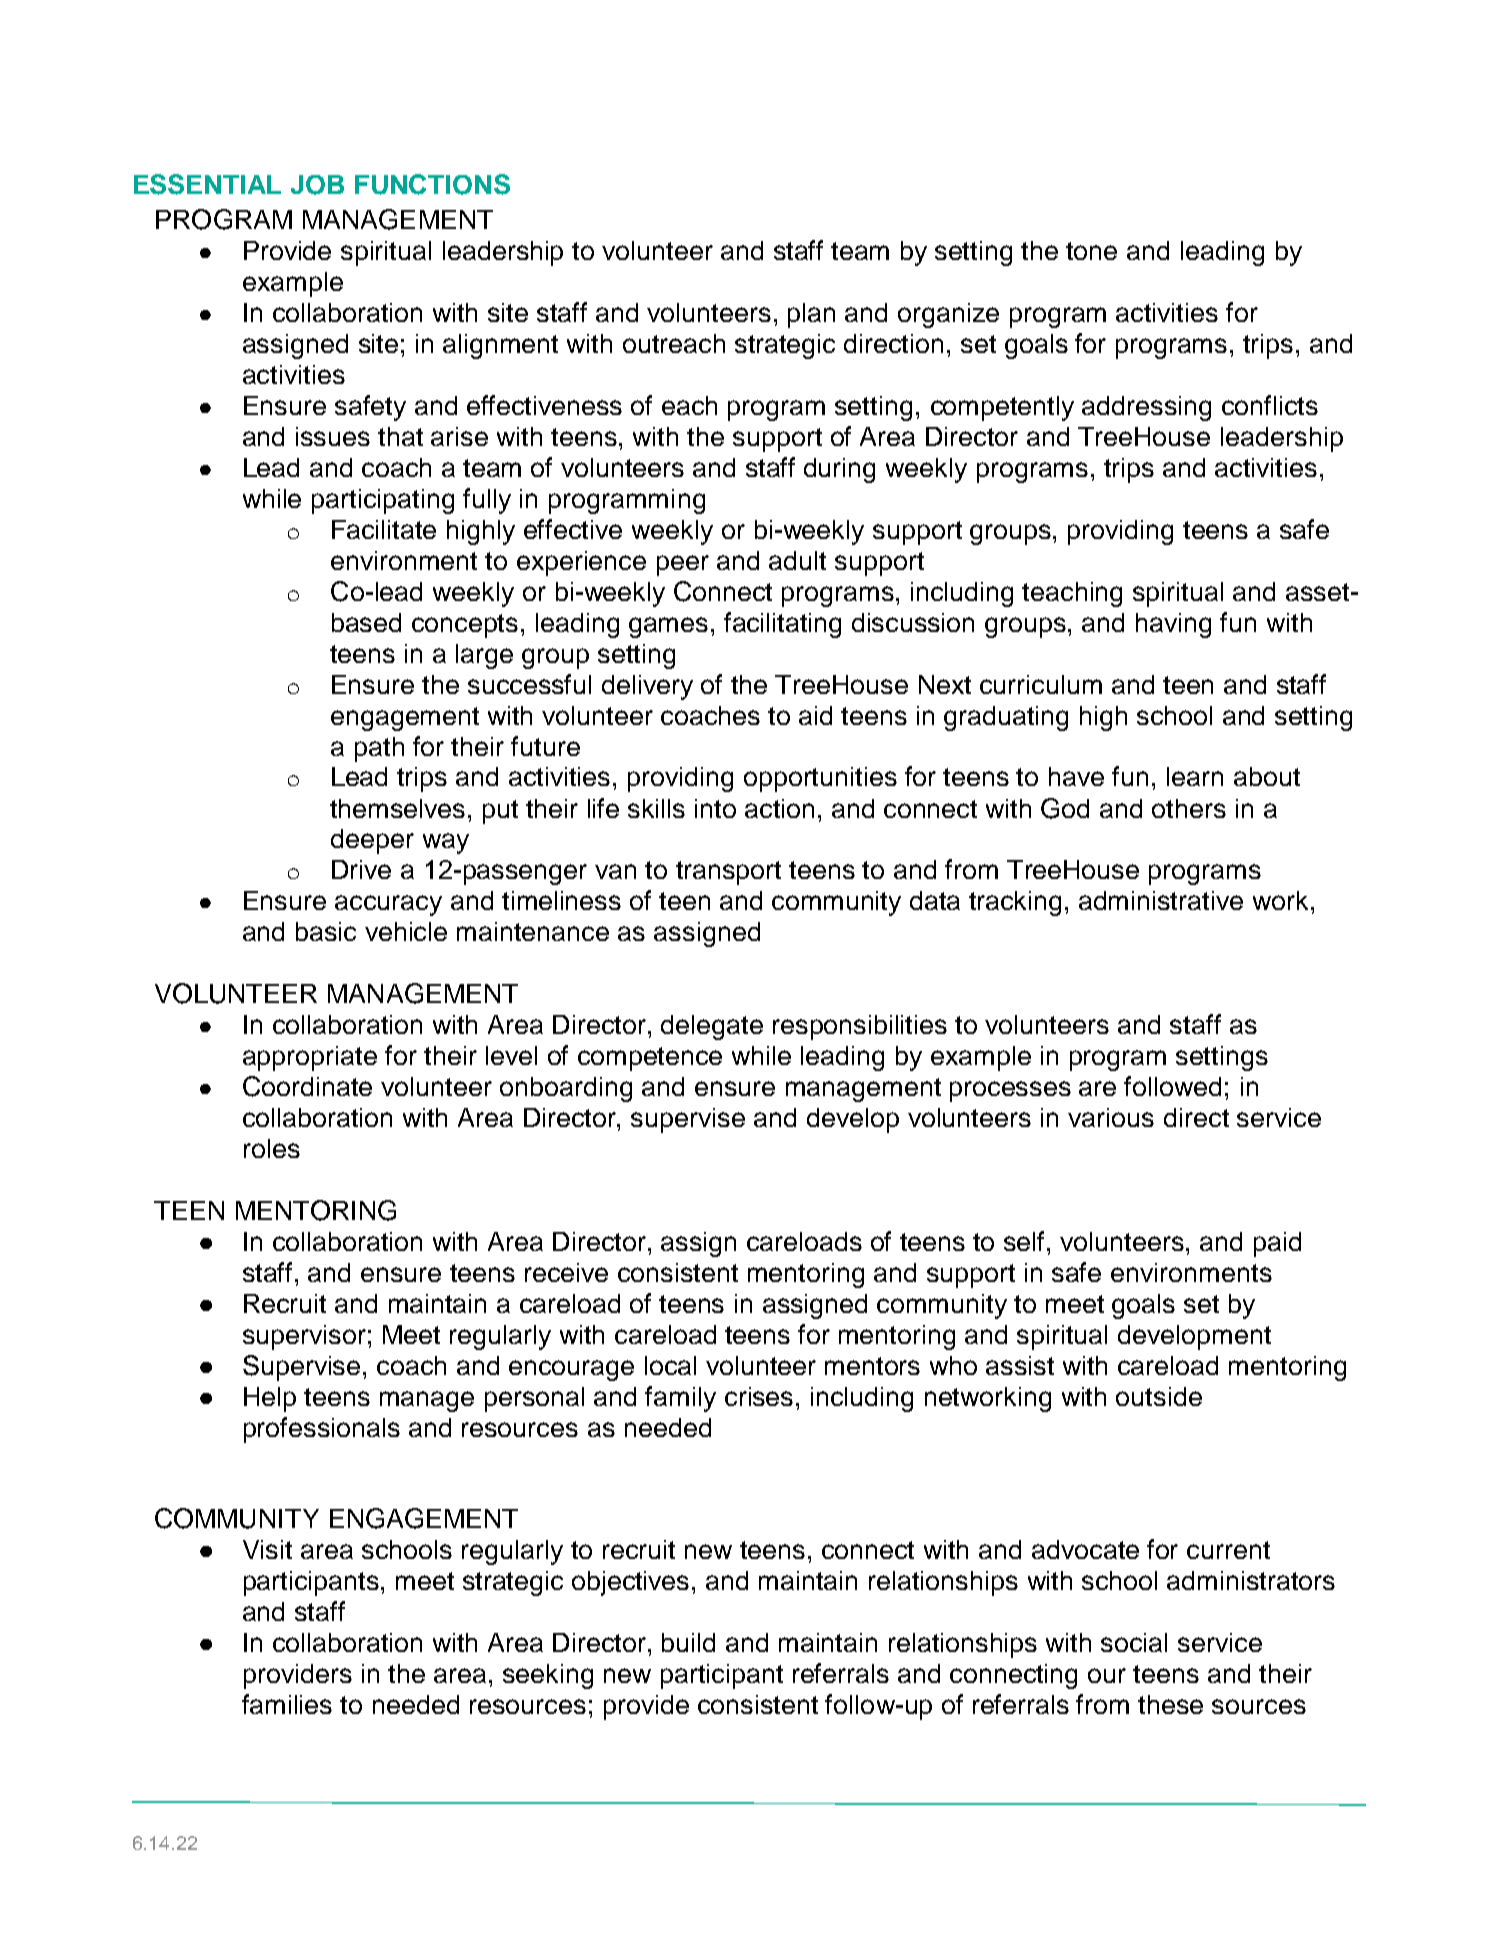  Describe the element at coordinates (287, 1704) in the screenshot. I see `families` at that location.
